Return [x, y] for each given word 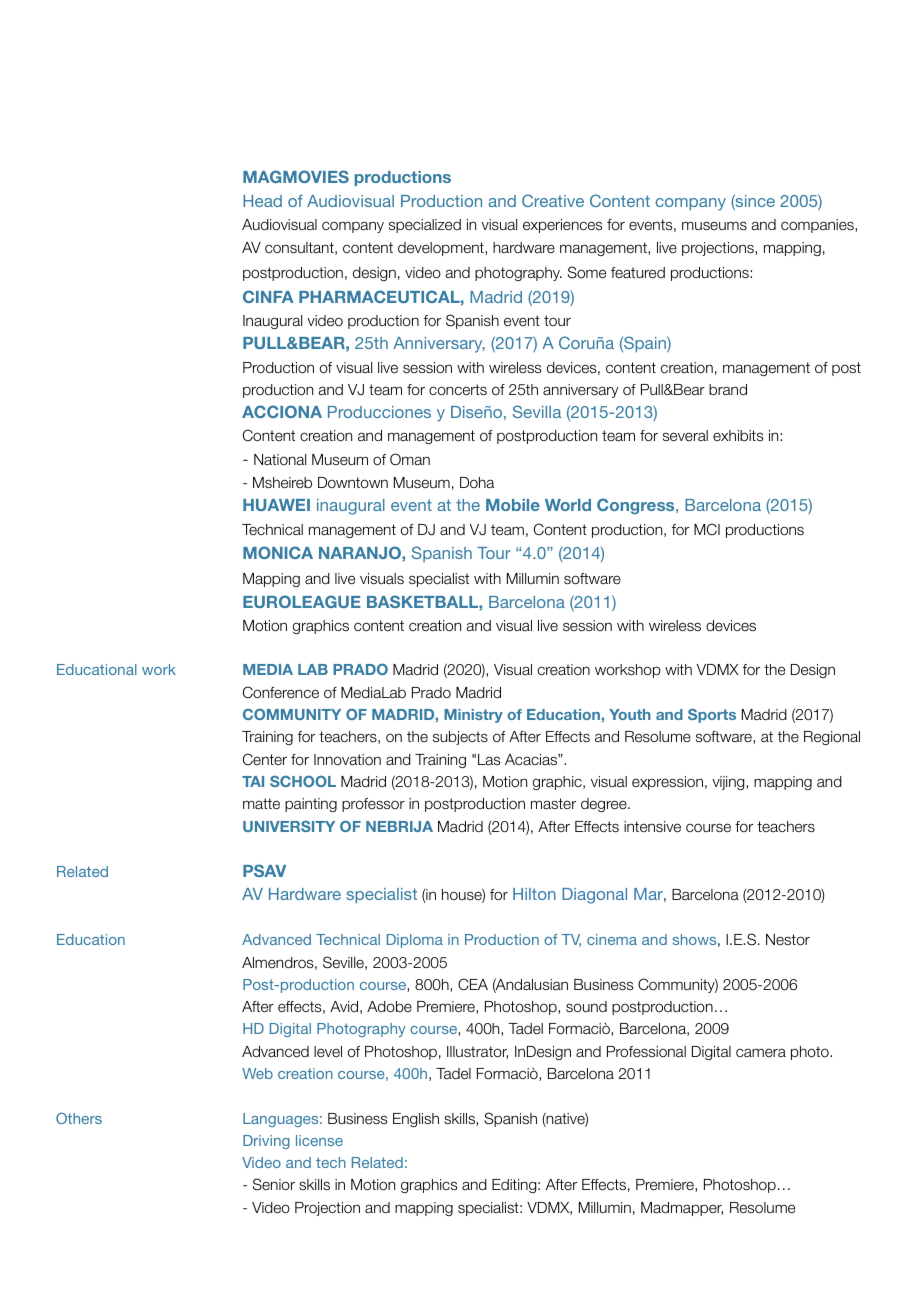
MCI [707, 529]
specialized [425, 226]
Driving [266, 1142]
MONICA [278, 552]
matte [261, 803]
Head [262, 201]
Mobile [513, 505]
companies [818, 226]
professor [373, 805]
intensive [652, 827]
